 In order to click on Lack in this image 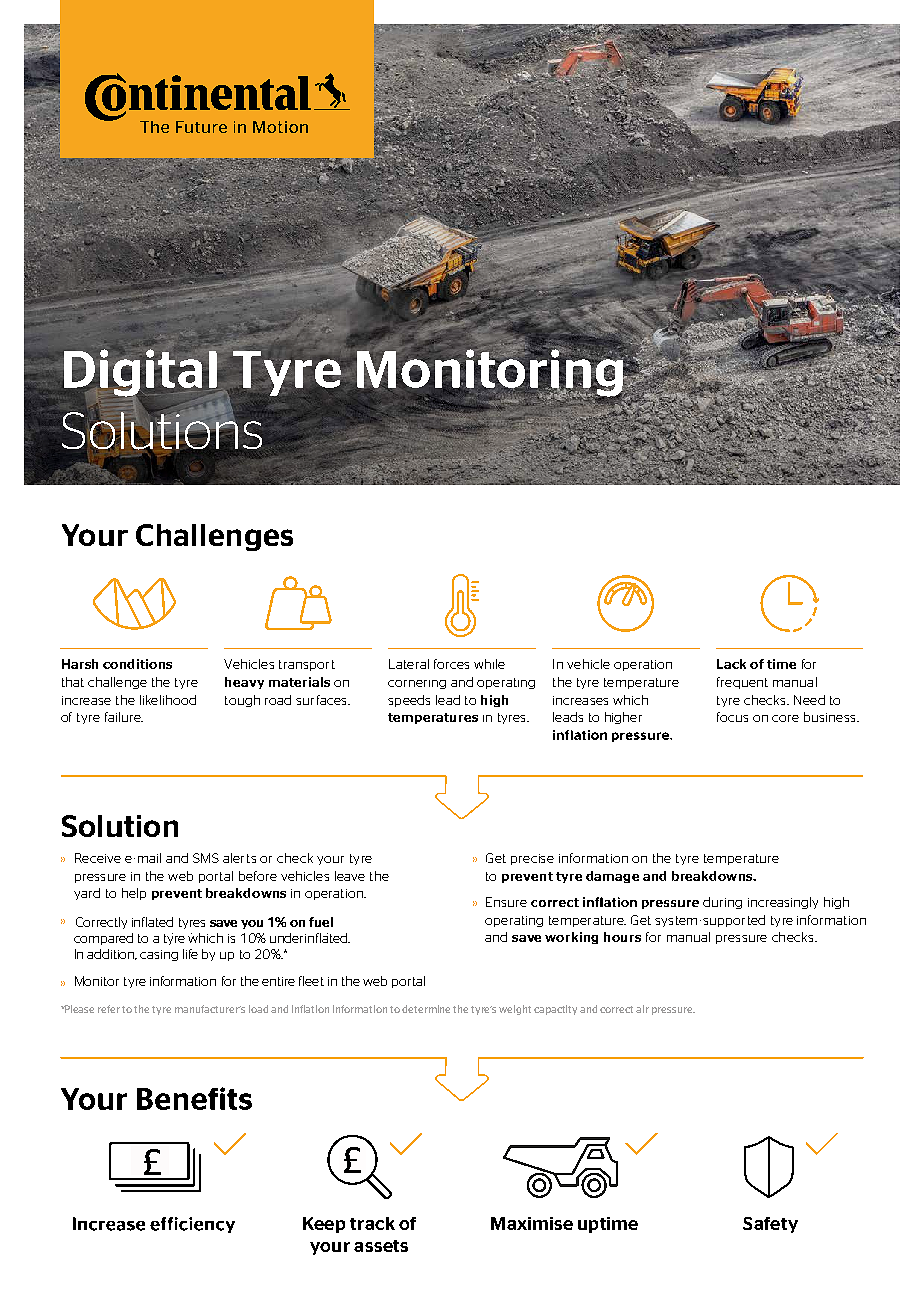, I will do `click(731, 664)`.
